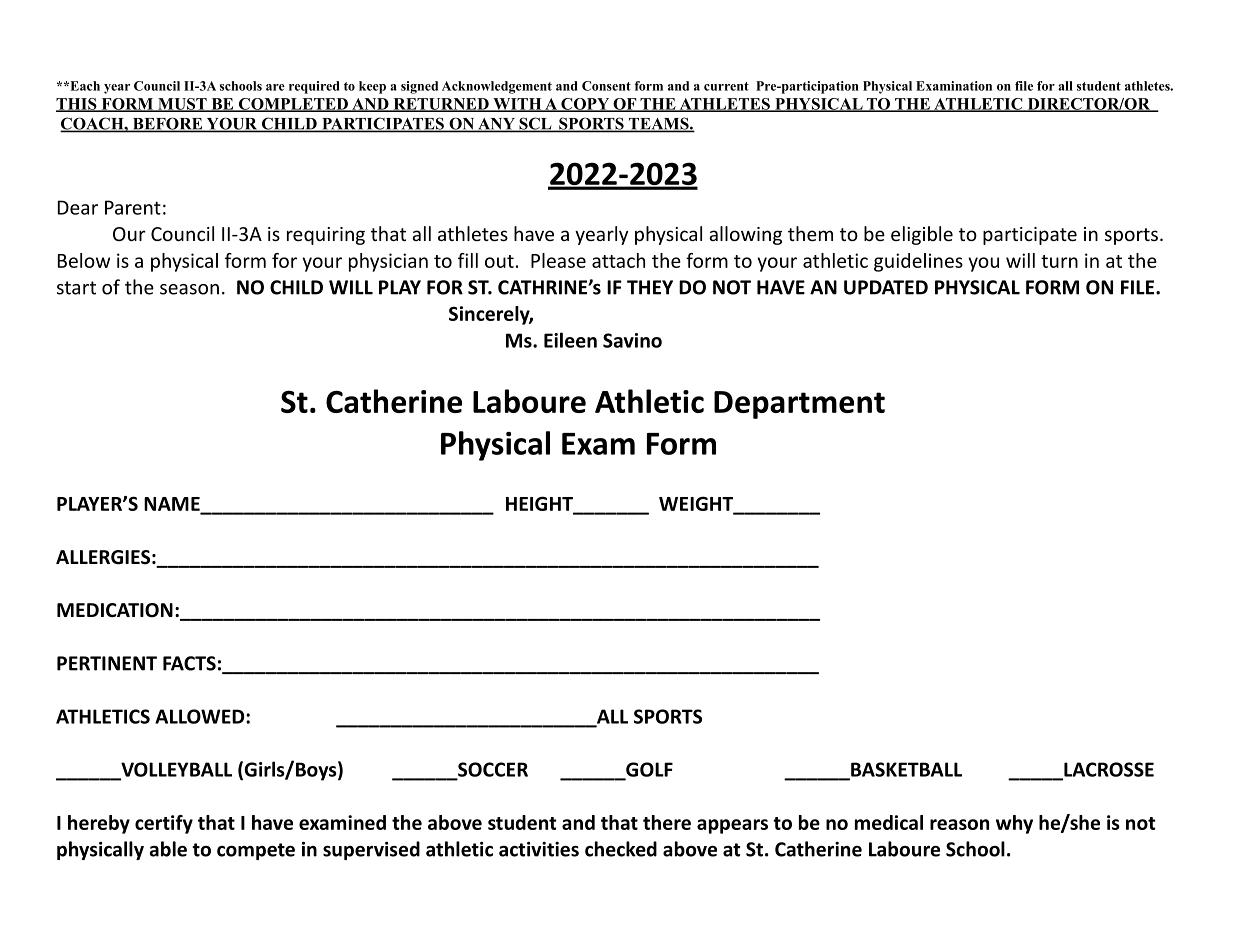 The image size is (1233, 952). Describe the element at coordinates (726, 86) in the page. I see `current` at that location.
